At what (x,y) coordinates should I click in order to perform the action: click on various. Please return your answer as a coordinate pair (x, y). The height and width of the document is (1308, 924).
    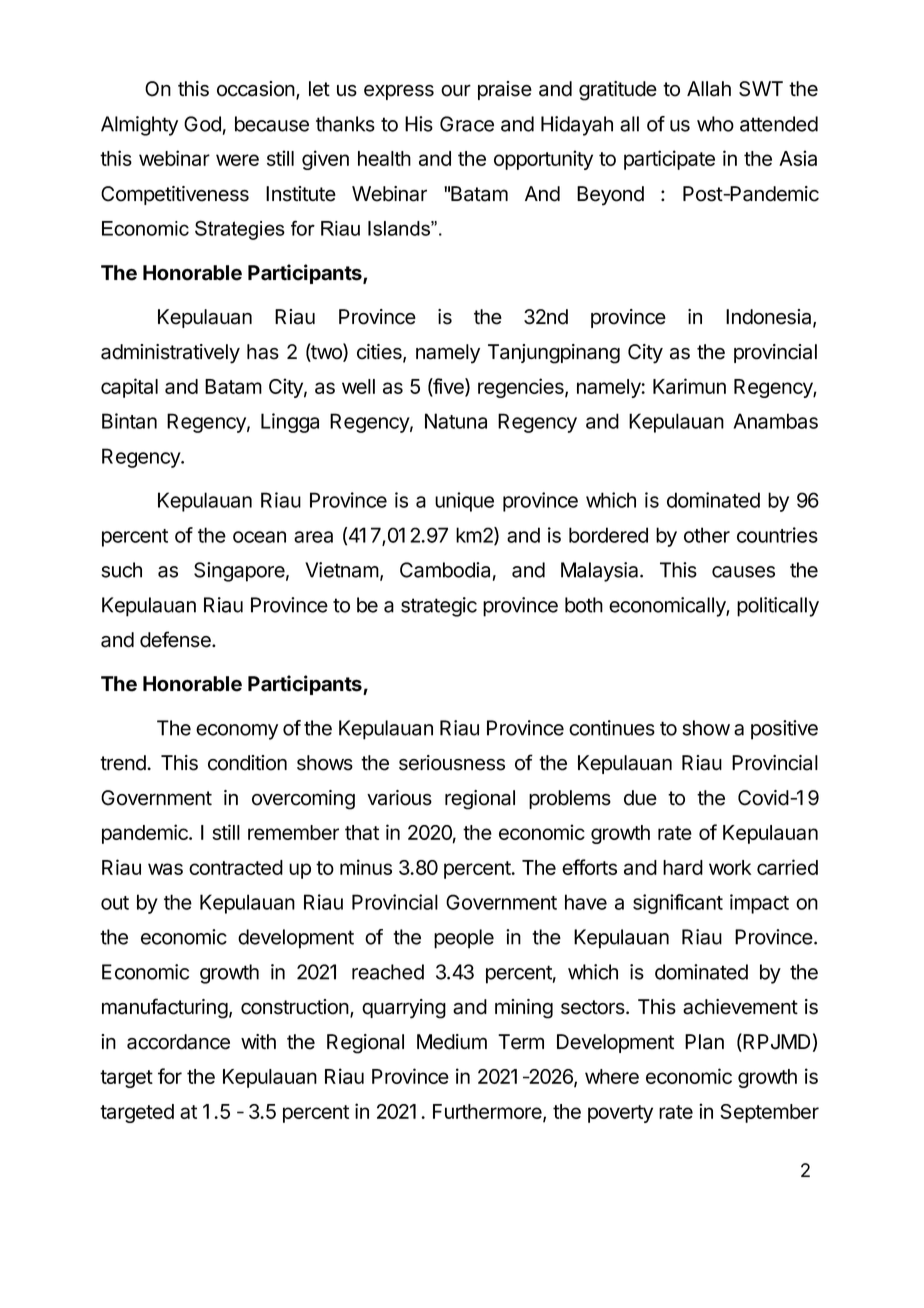
    Looking at the image, I should click on (399, 798).
